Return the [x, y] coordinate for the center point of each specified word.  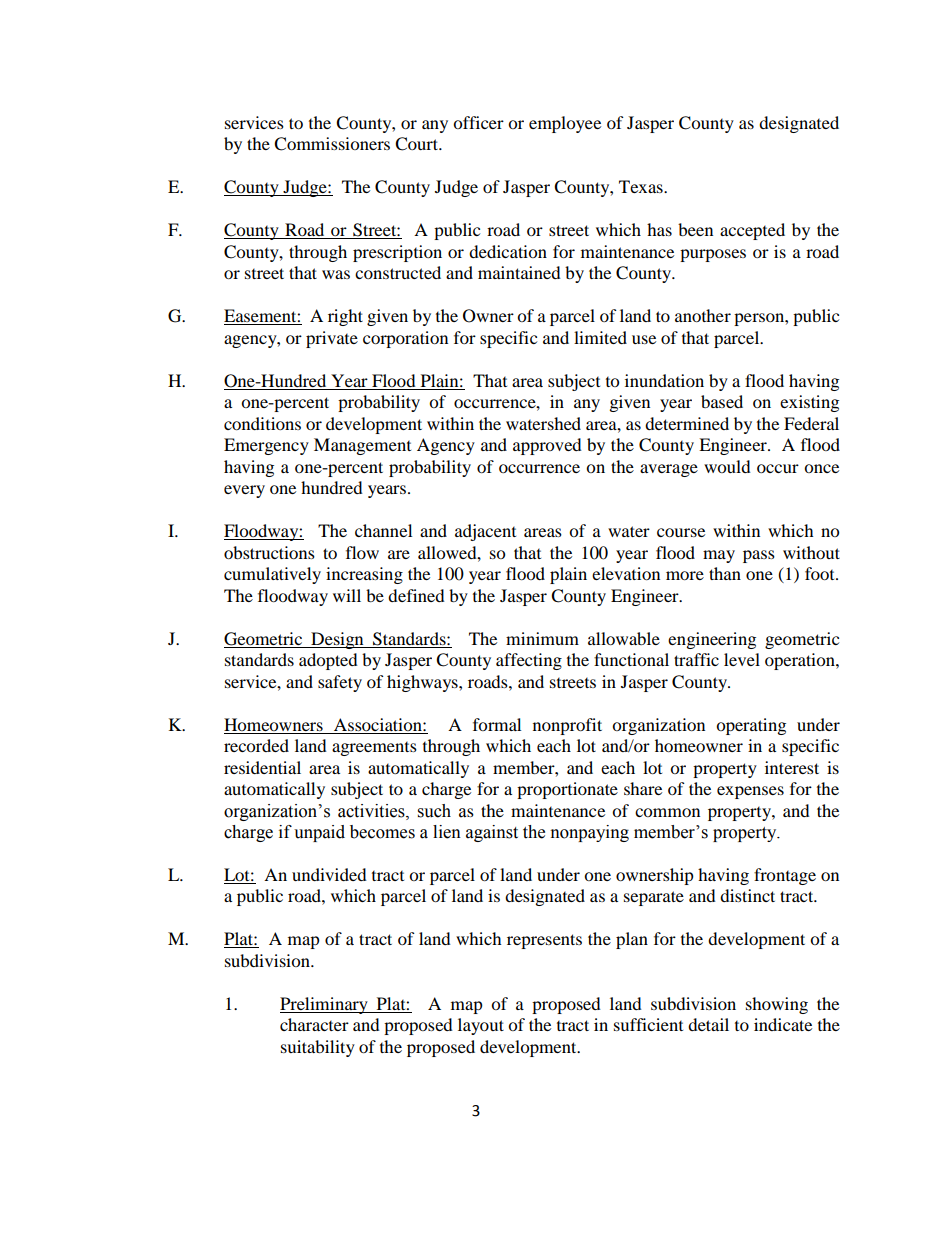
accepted [752, 231]
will [347, 595]
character [314, 1024]
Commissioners [332, 144]
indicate [783, 1024]
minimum [542, 638]
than [725, 573]
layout [481, 1026]
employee [565, 124]
